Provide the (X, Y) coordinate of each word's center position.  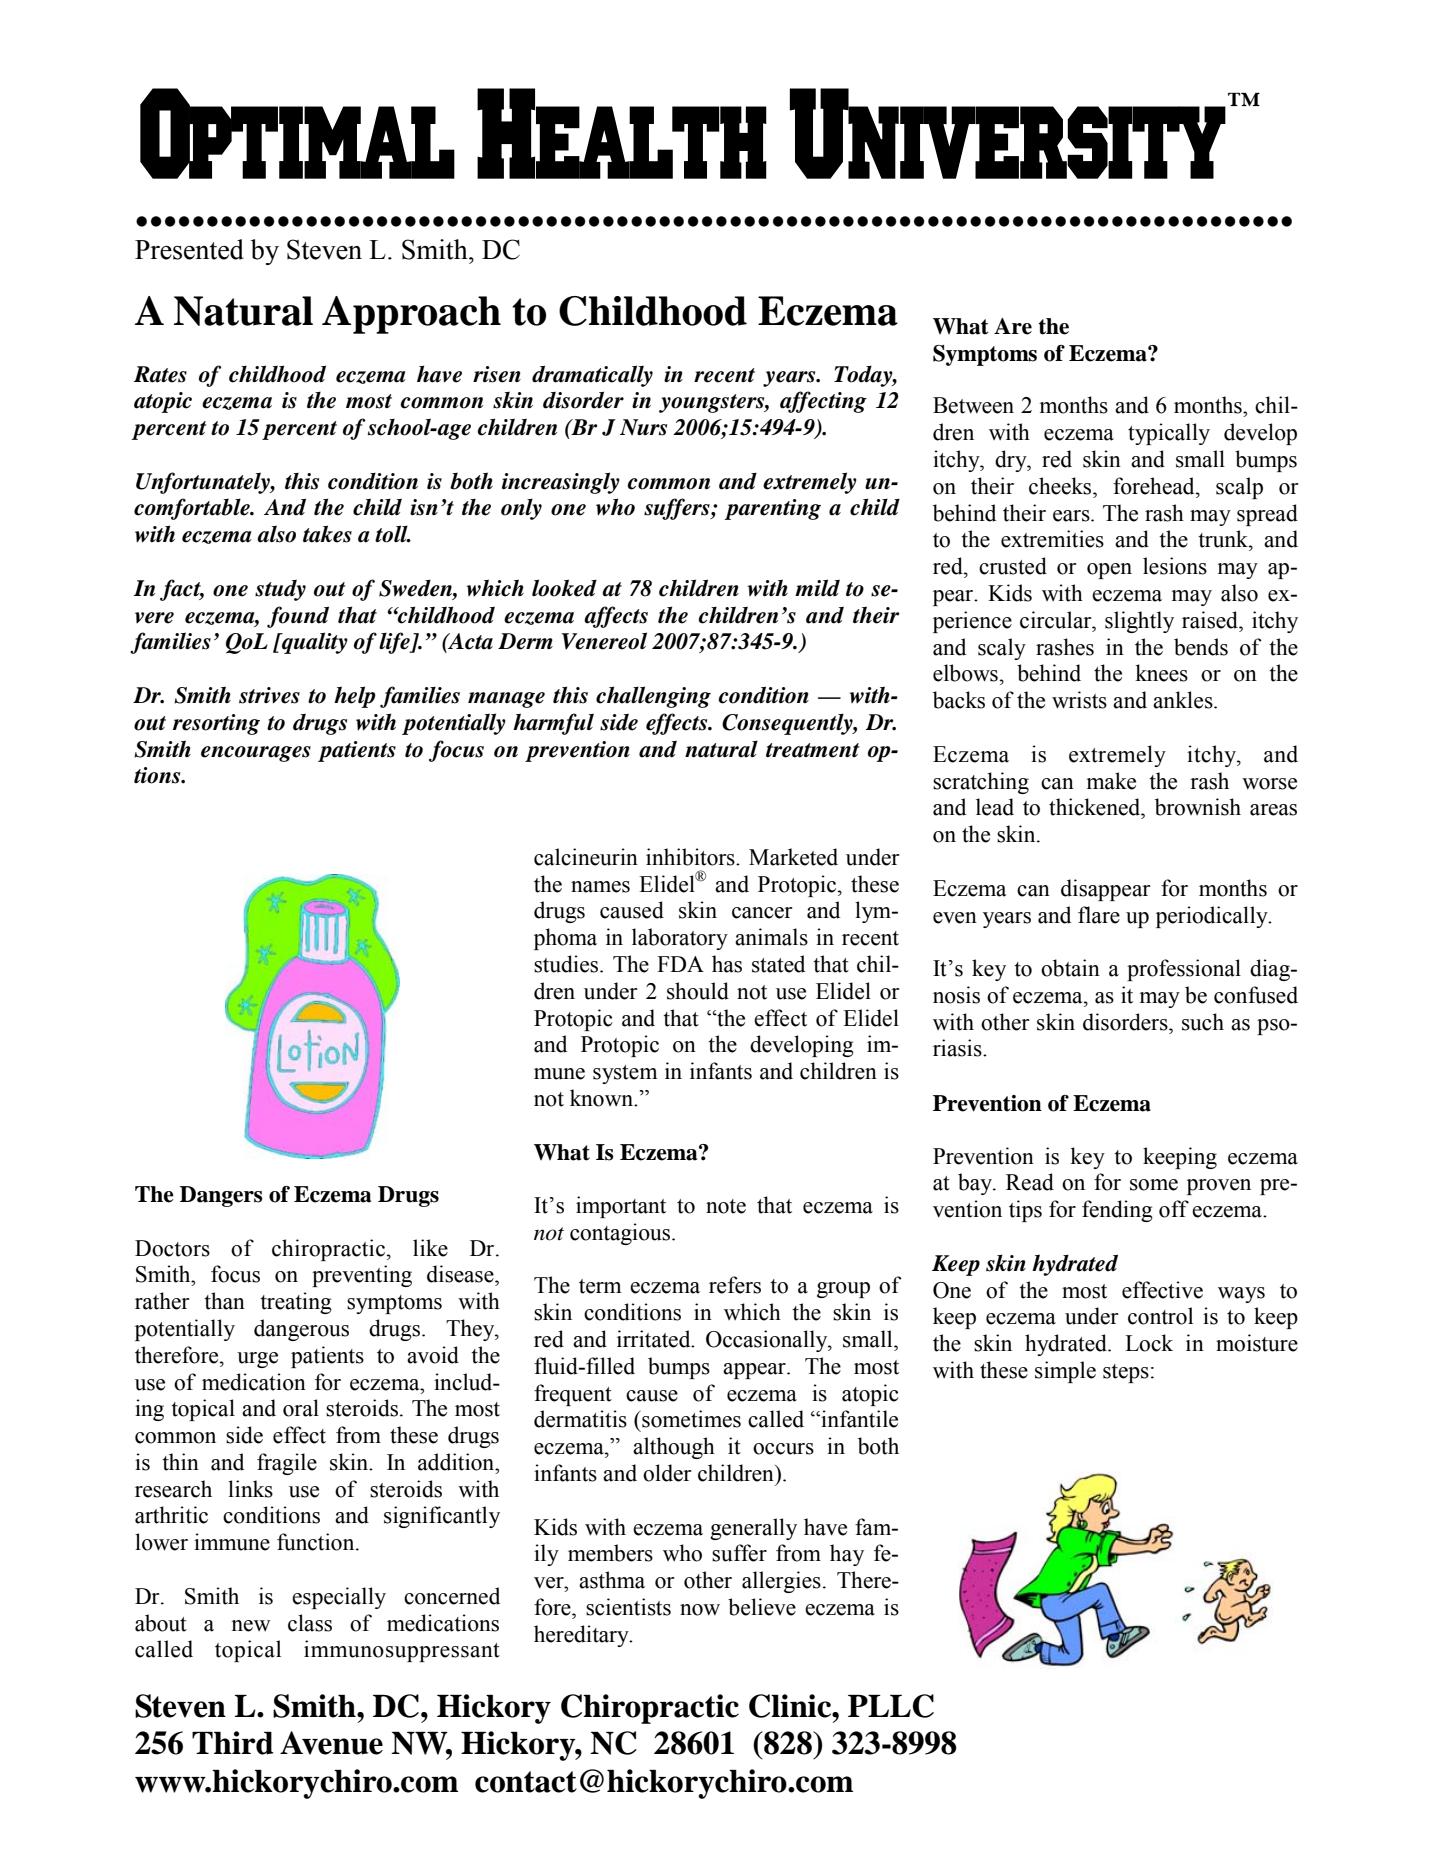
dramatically (592, 376)
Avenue (331, 1743)
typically (1169, 434)
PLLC (891, 1706)
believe (762, 1607)
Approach (411, 315)
